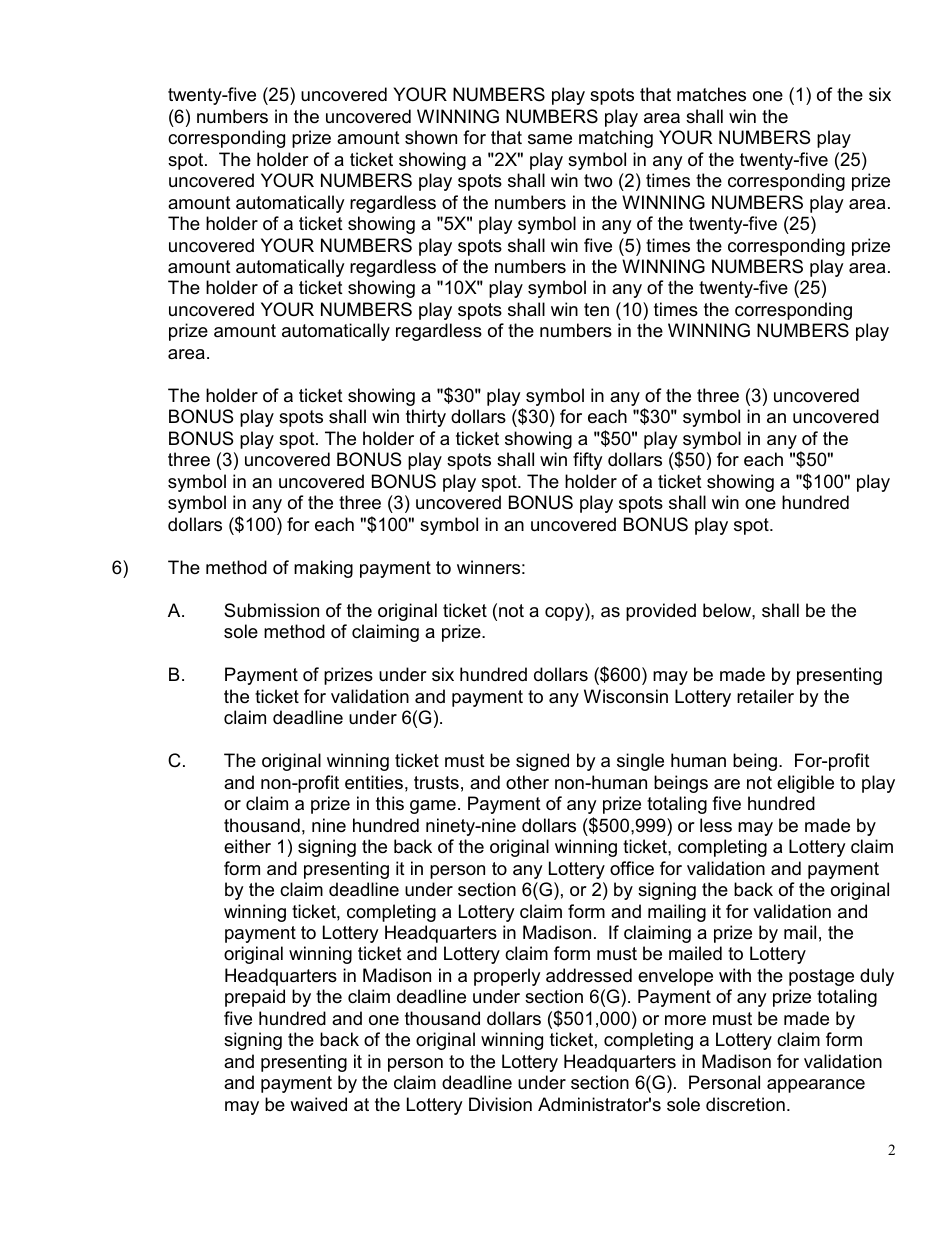 This page has height=1233, width=952. Describe the element at coordinates (271, 610) in the page. I see `Submission` at that location.
